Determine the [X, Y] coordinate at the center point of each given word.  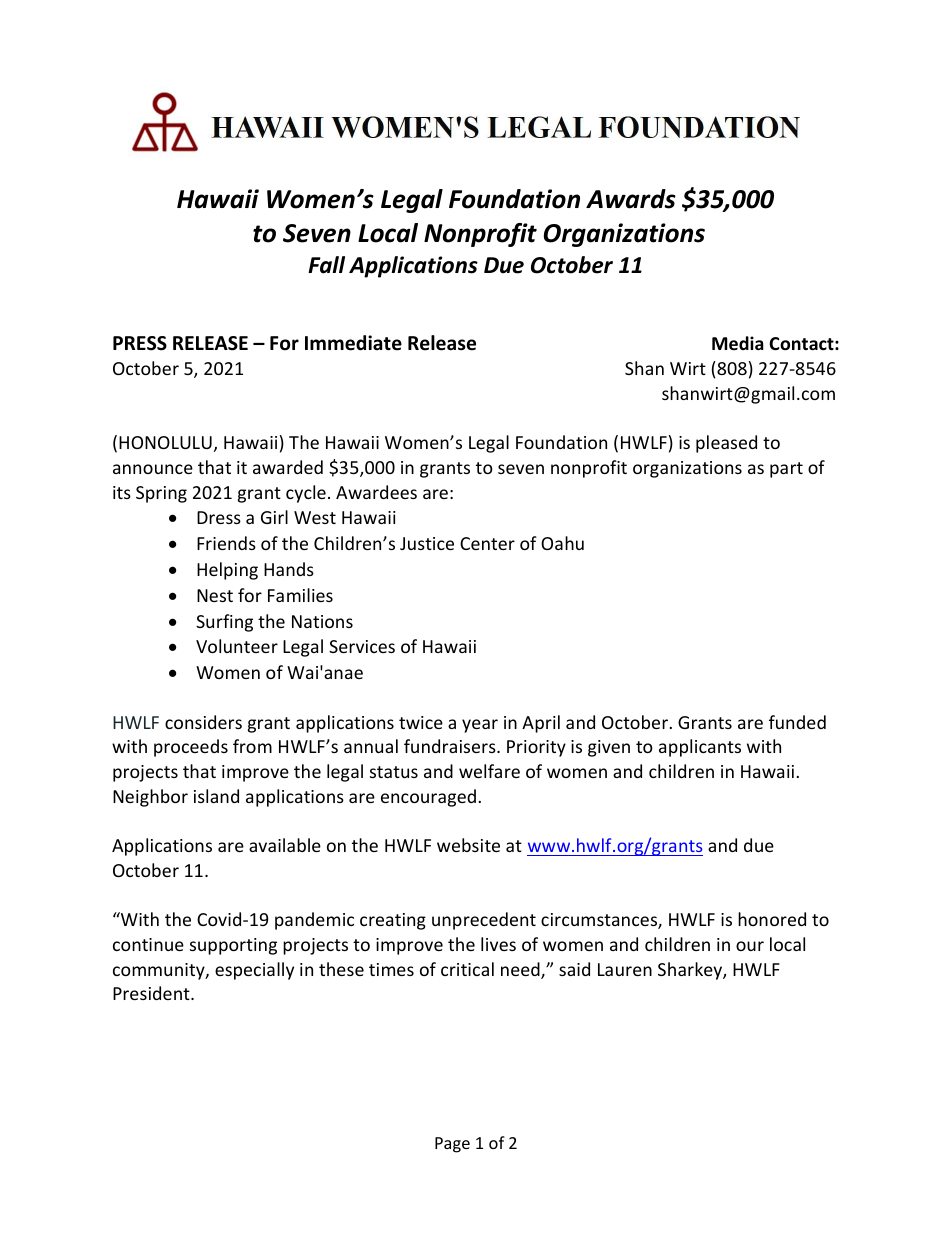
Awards [631, 199]
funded [797, 722]
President [152, 993]
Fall [326, 265]
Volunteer [237, 646]
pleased [726, 444]
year [480, 726]
